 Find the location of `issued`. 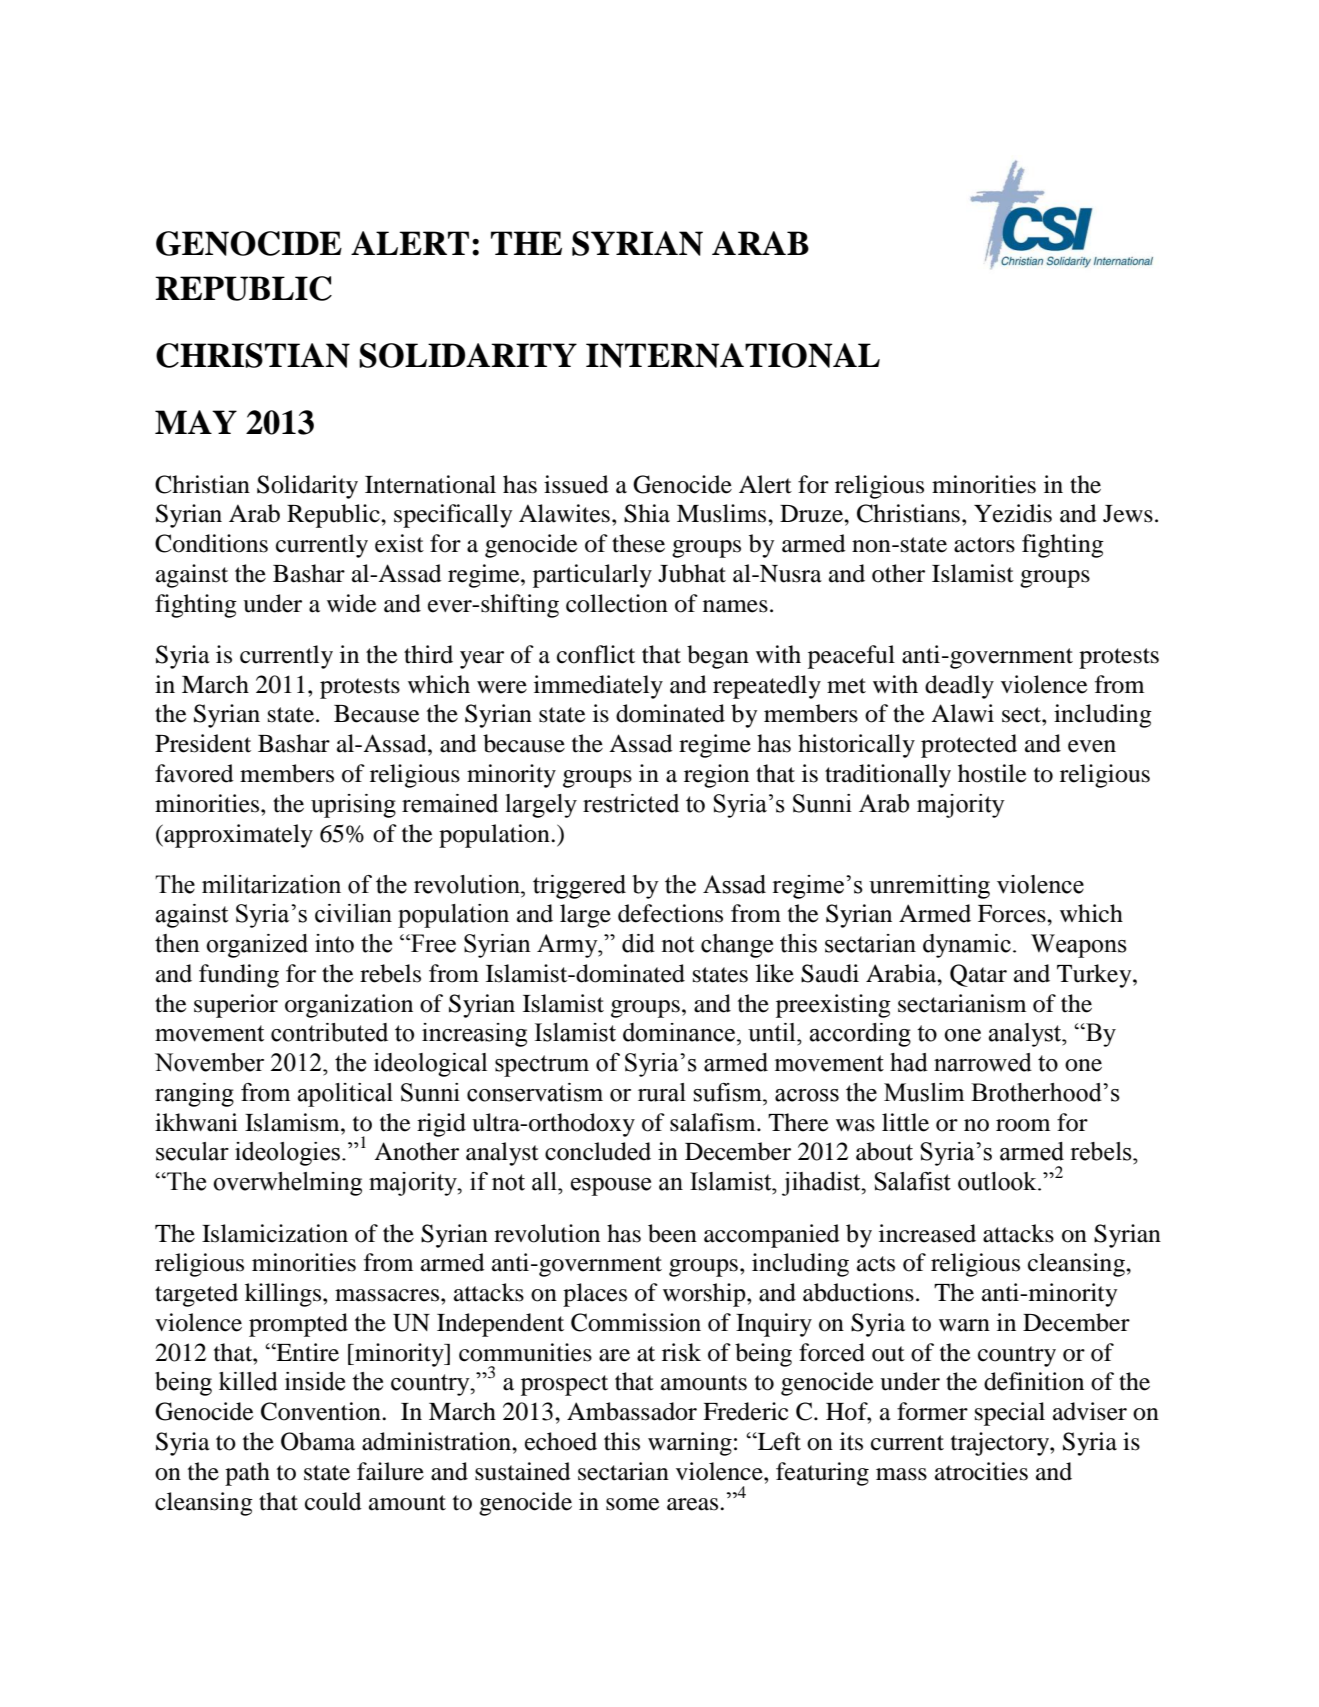

issued is located at coordinates (576, 484).
